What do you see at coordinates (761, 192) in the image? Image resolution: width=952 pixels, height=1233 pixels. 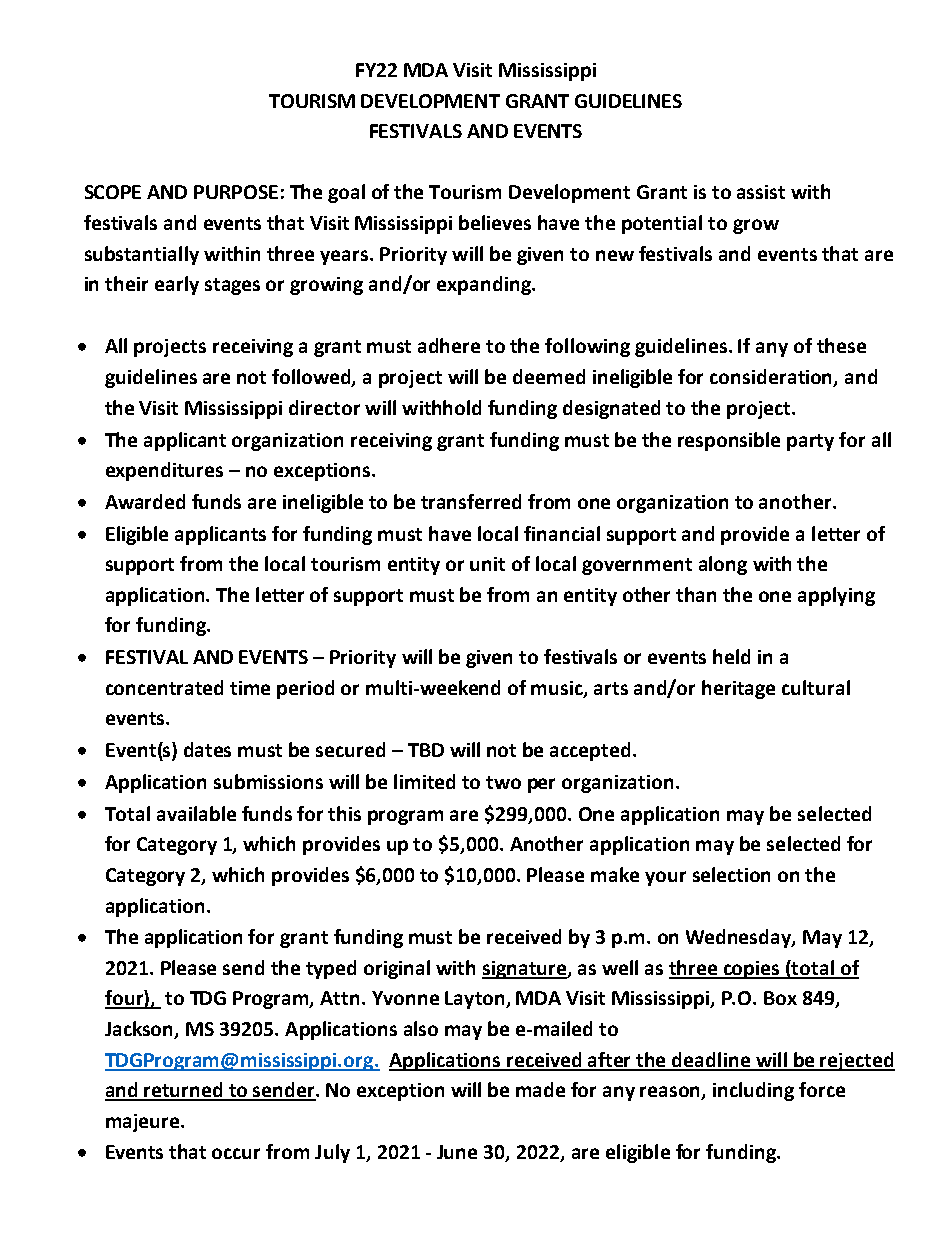 I see `assist` at bounding box center [761, 192].
